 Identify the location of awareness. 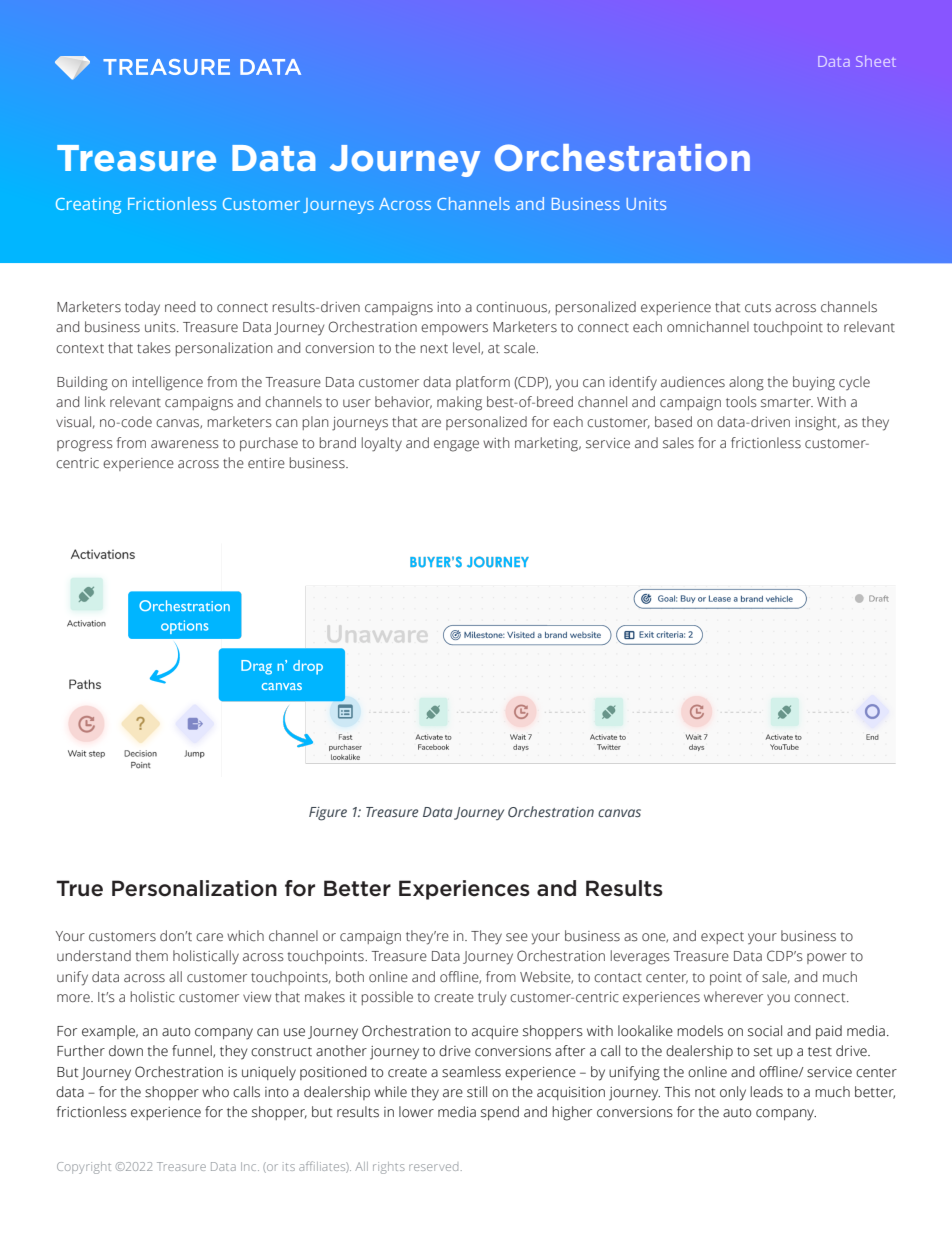
(185, 444).
